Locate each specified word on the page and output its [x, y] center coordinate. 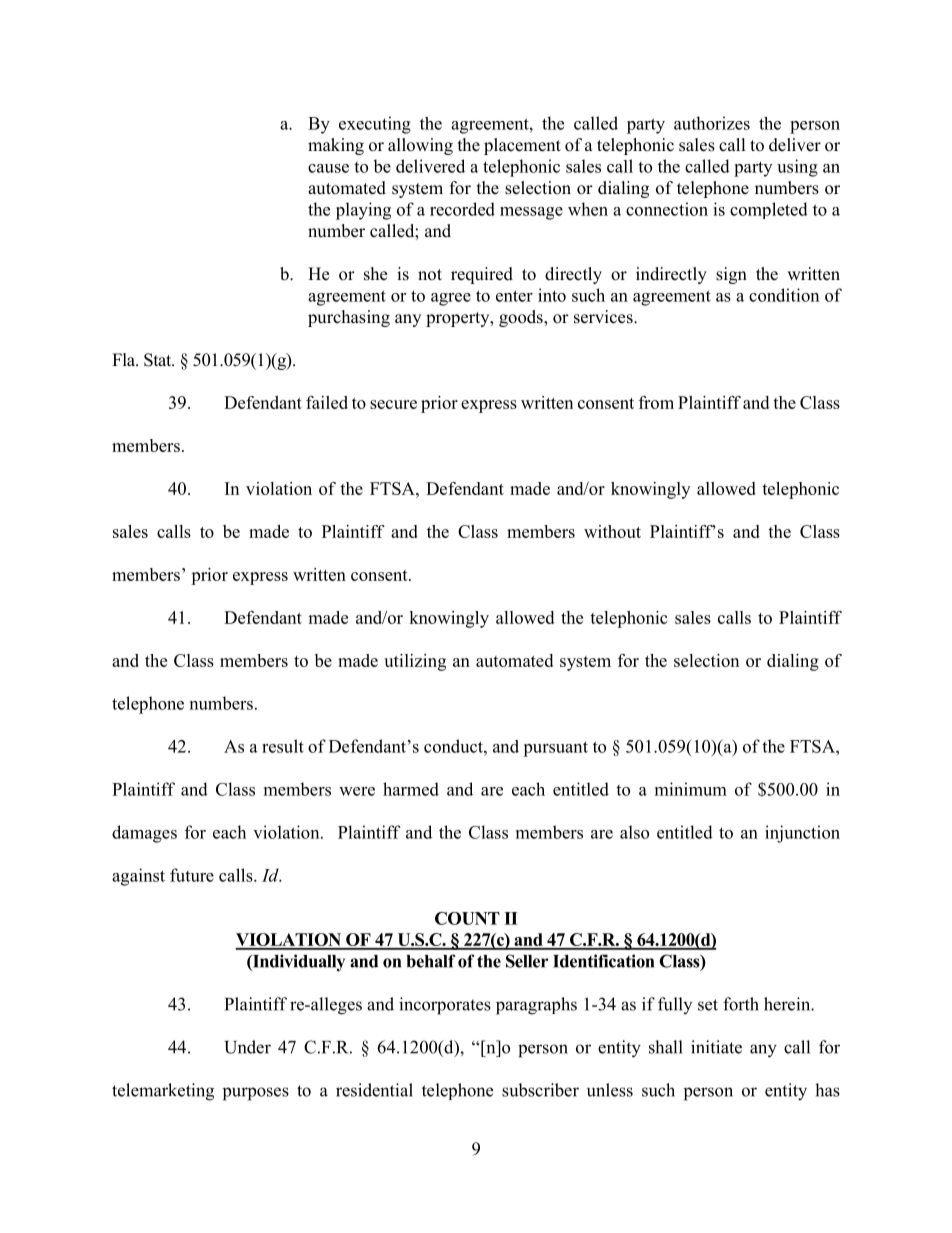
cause [328, 168]
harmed [411, 789]
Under [247, 1047]
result [283, 746]
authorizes [712, 123]
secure [393, 404]
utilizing [415, 662]
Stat [159, 360]
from [656, 402]
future [192, 875]
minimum [691, 789]
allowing [420, 146]
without [612, 531]
